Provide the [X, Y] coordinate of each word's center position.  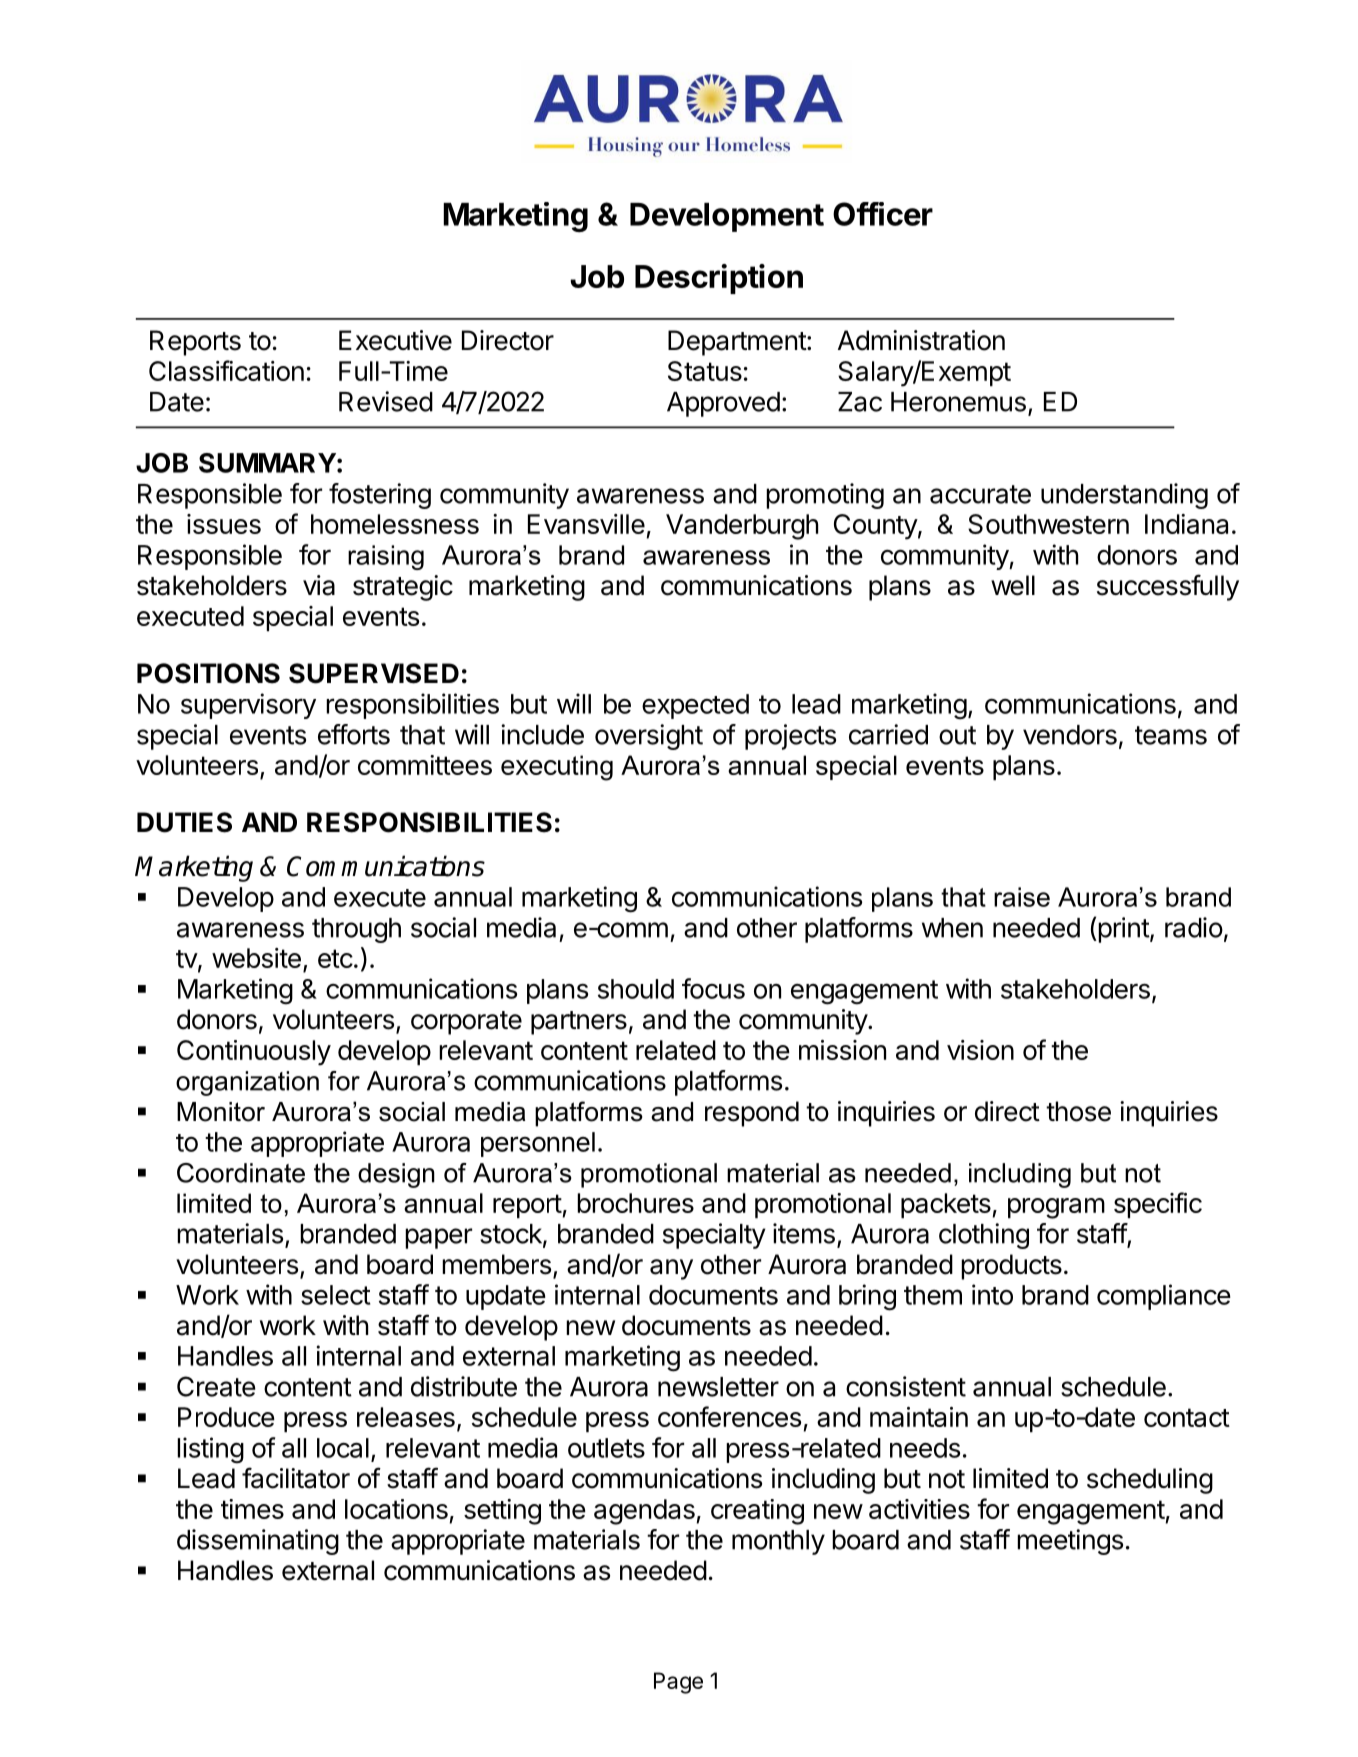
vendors [1070, 735]
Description [719, 279]
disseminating [258, 1542]
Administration [921, 340]
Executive [395, 340]
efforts [354, 734]
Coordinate [241, 1173]
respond [752, 1114]
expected [695, 706]
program [1056, 1208]
